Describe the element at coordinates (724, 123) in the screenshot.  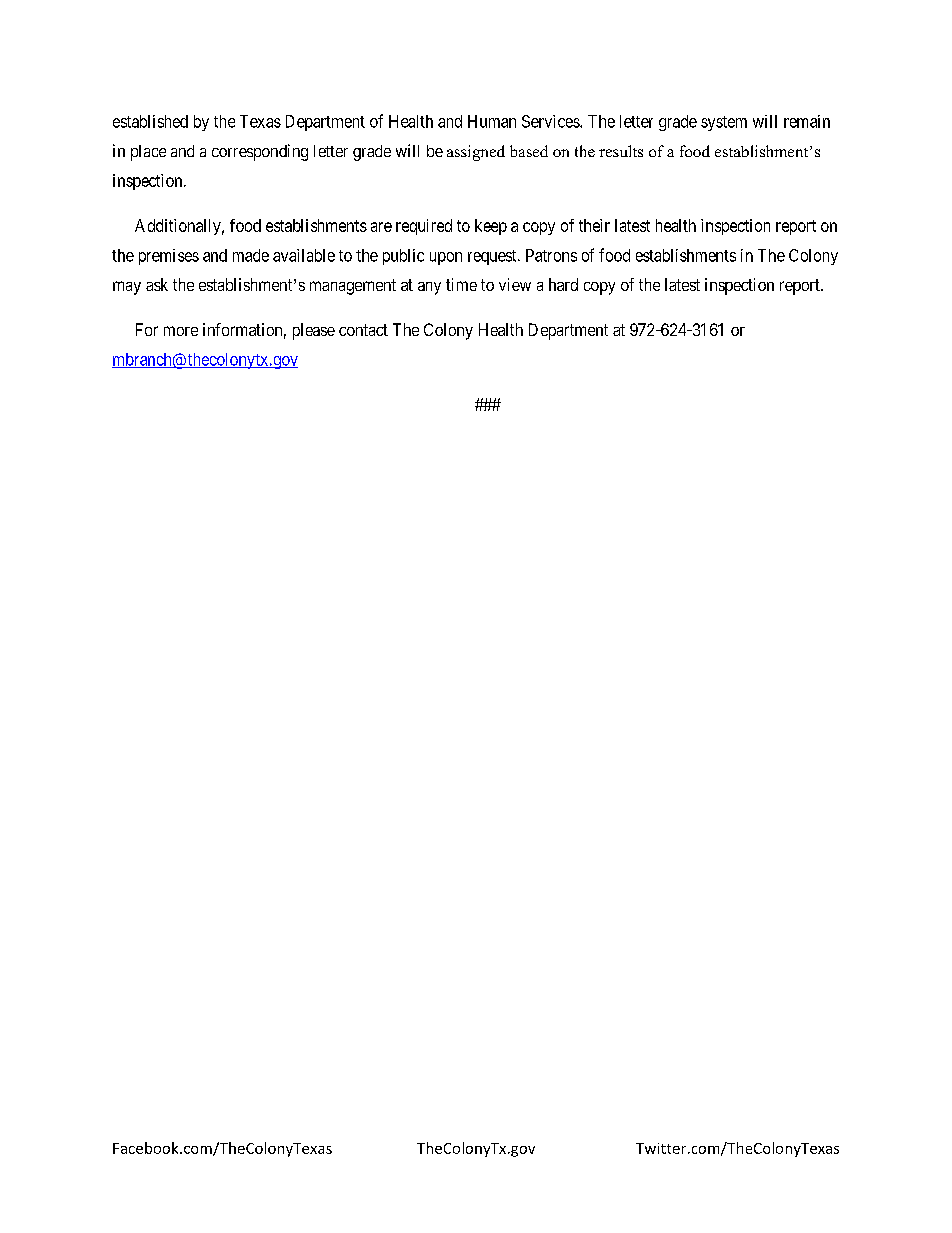
I see `system` at that location.
